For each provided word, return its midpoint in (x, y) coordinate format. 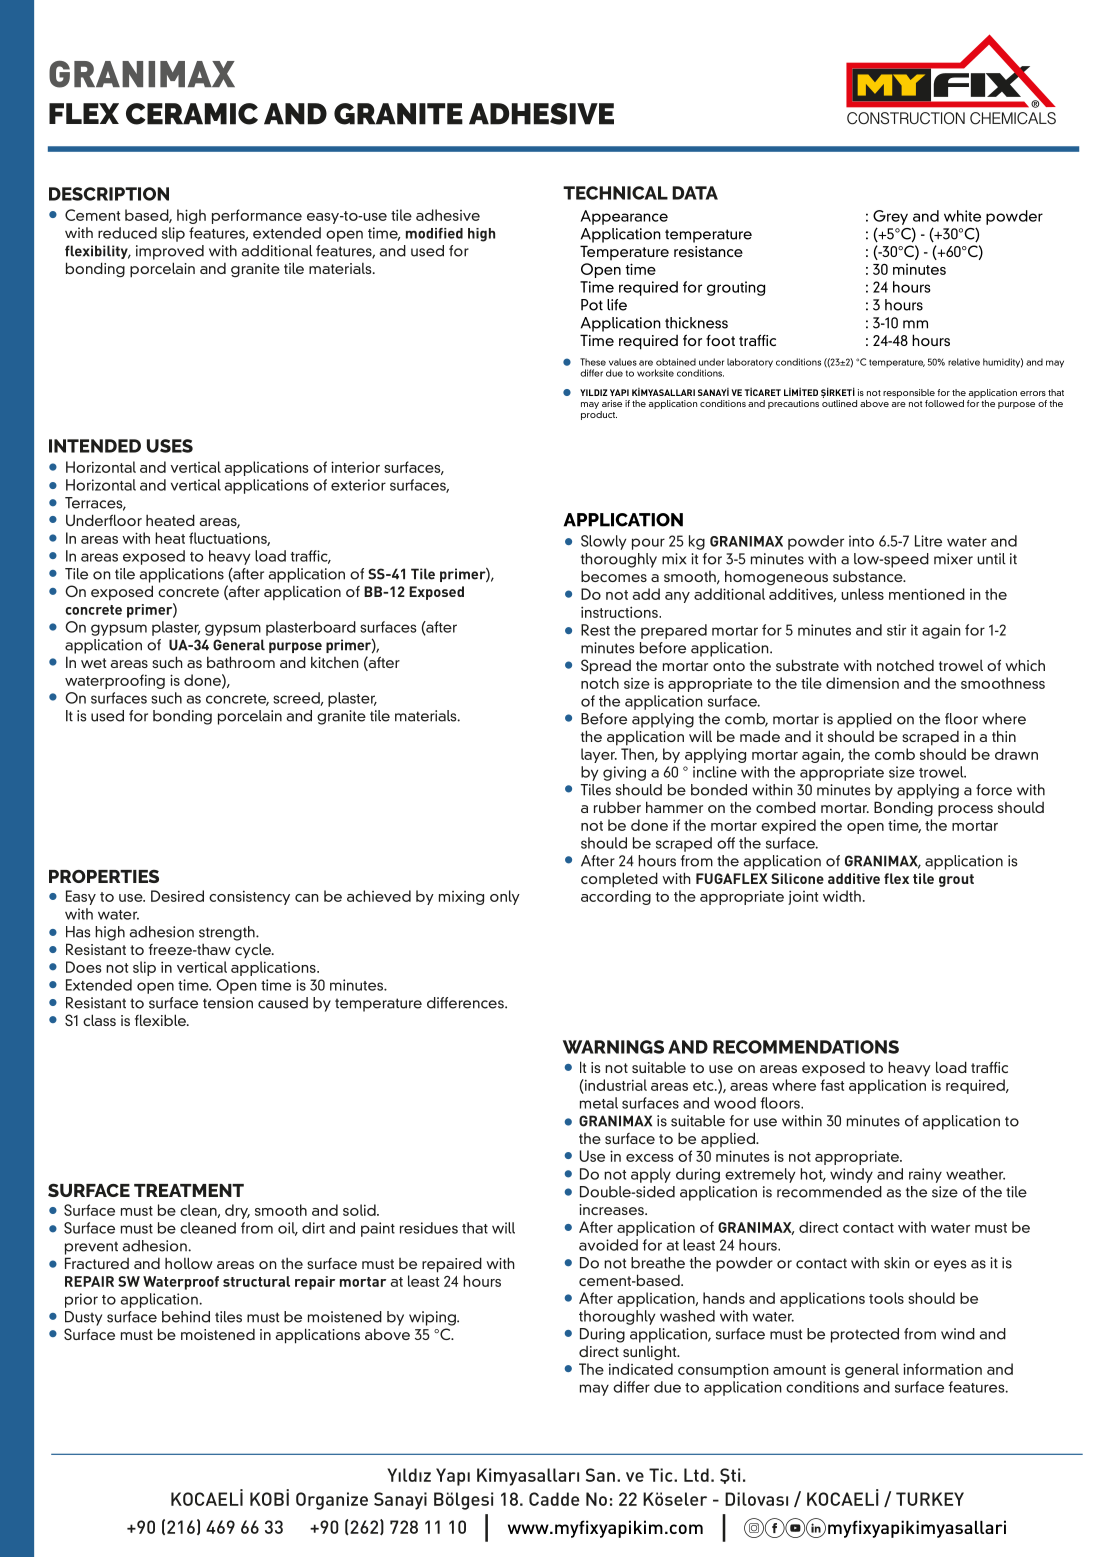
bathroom (241, 662)
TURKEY (930, 1499)
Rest (595, 630)
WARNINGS (613, 1047)
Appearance (624, 217)
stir (896, 630)
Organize (332, 1501)
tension (228, 1003)
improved (170, 252)
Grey (890, 217)
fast (832, 1085)
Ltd (696, 1475)
